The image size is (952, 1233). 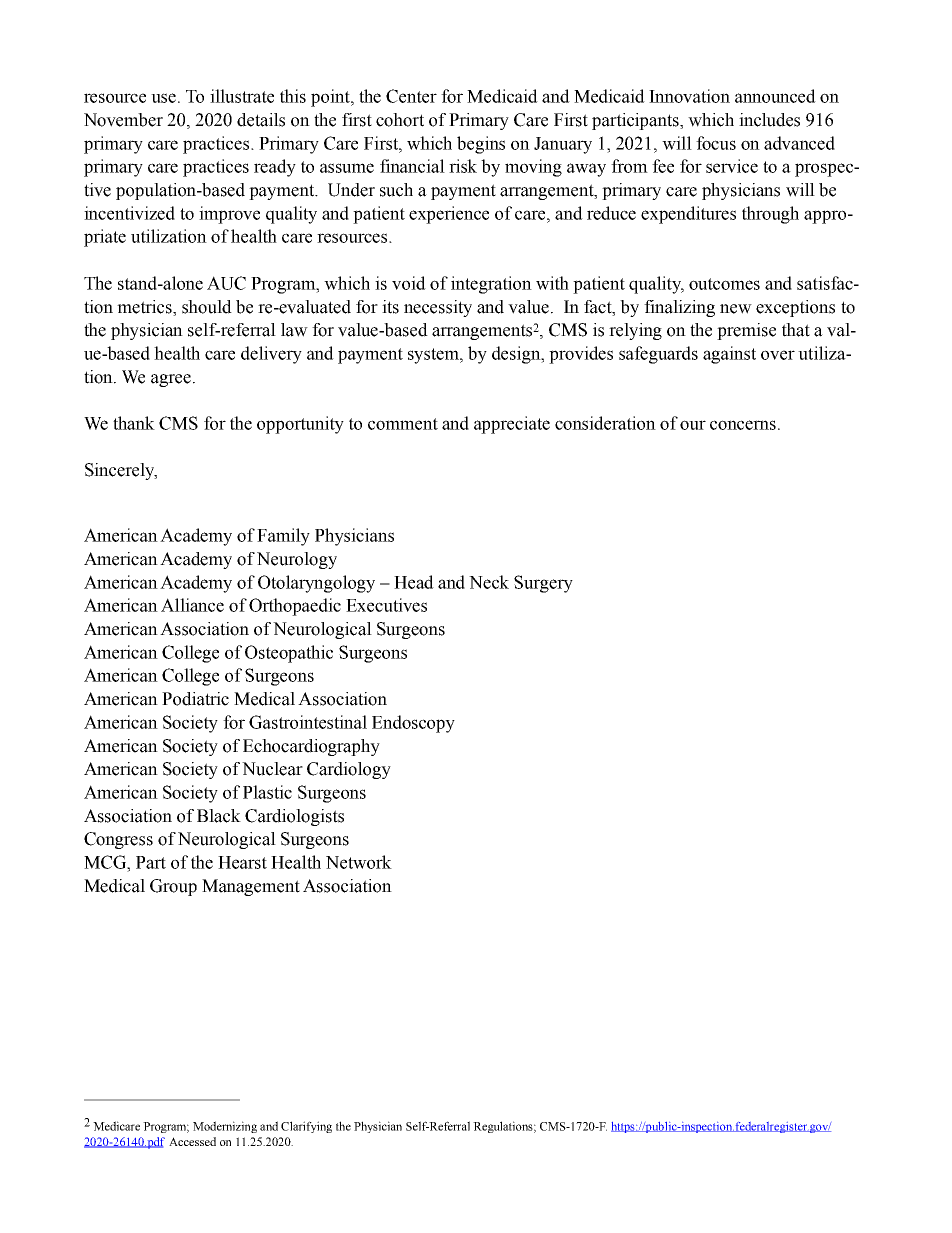 What do you see at coordinates (743, 425) in the screenshot?
I see `concerns` at bounding box center [743, 425].
